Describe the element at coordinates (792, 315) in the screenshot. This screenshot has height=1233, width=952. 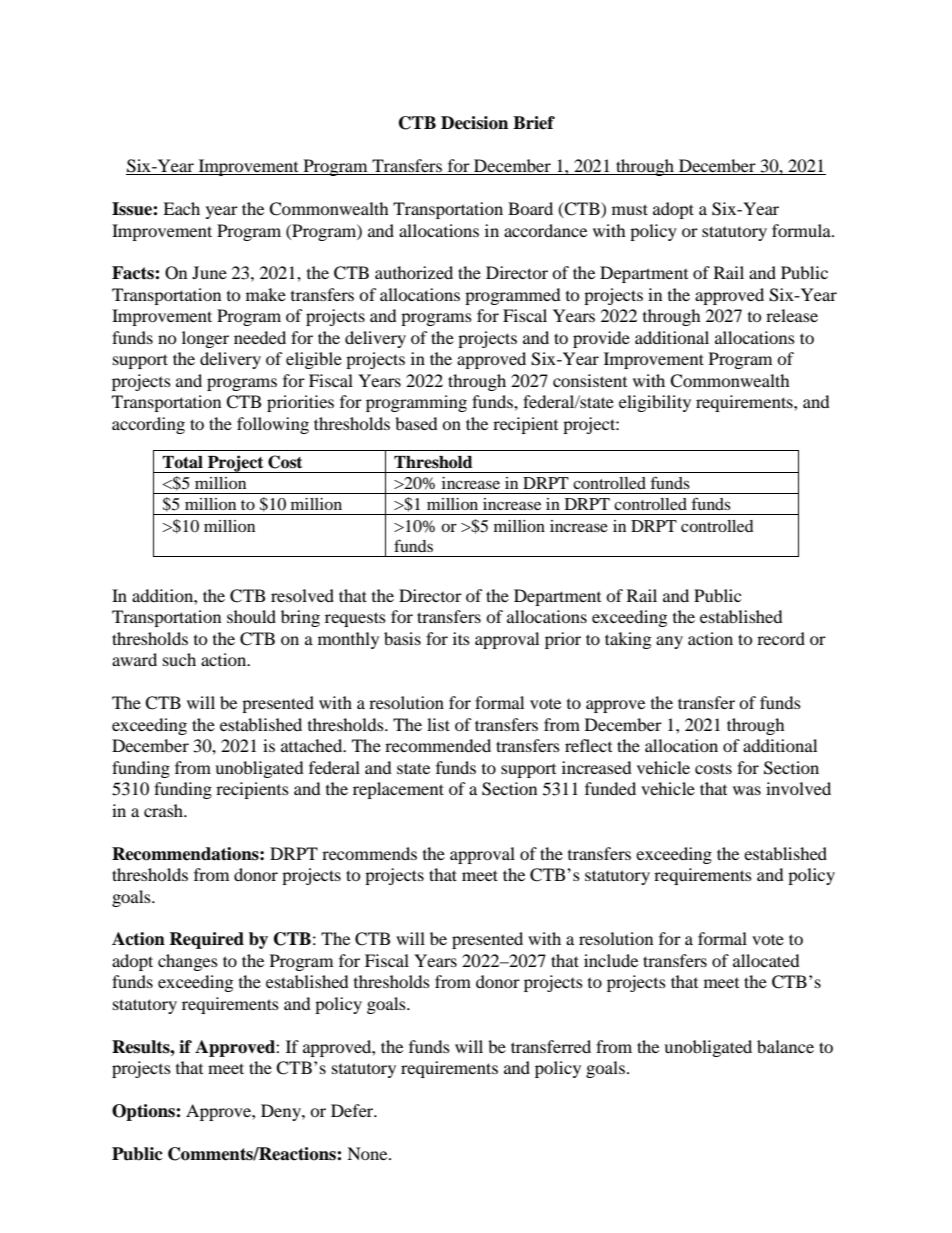
I see `release` at that location.
